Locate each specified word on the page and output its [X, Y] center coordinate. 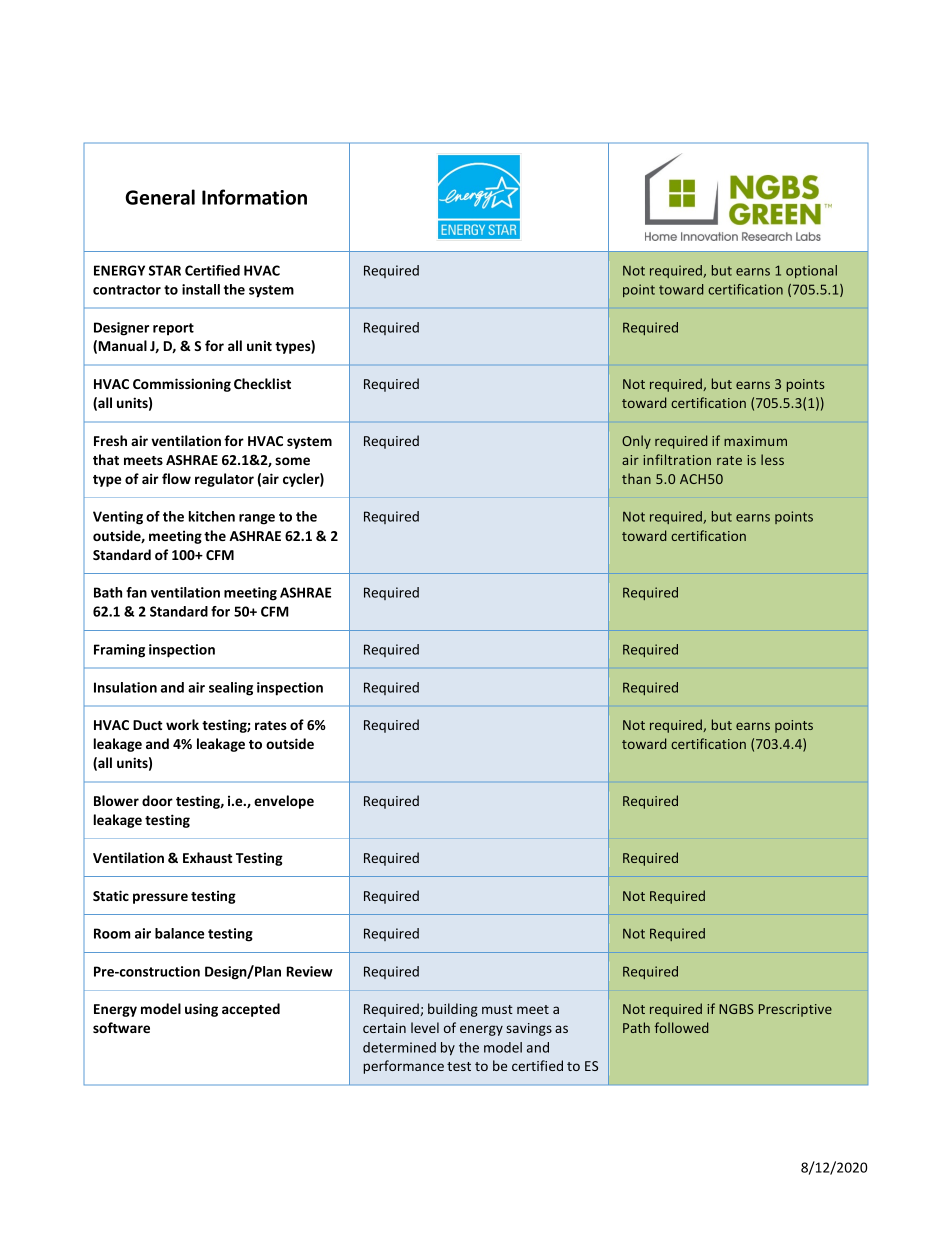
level [425, 1027]
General [160, 197]
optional [811, 271]
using [201, 1010]
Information [254, 197]
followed [681, 1027]
